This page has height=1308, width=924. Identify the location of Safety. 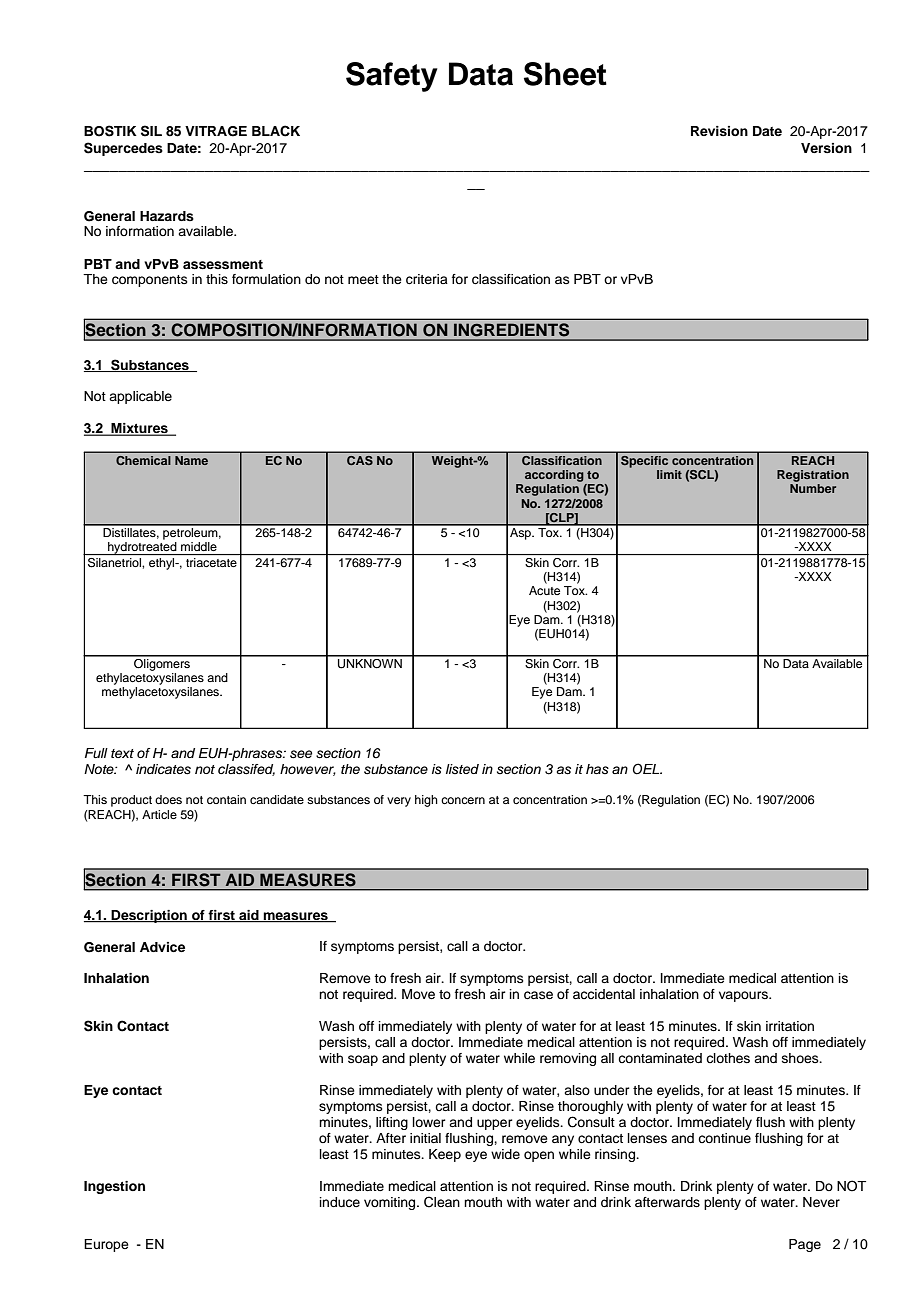
(392, 77).
